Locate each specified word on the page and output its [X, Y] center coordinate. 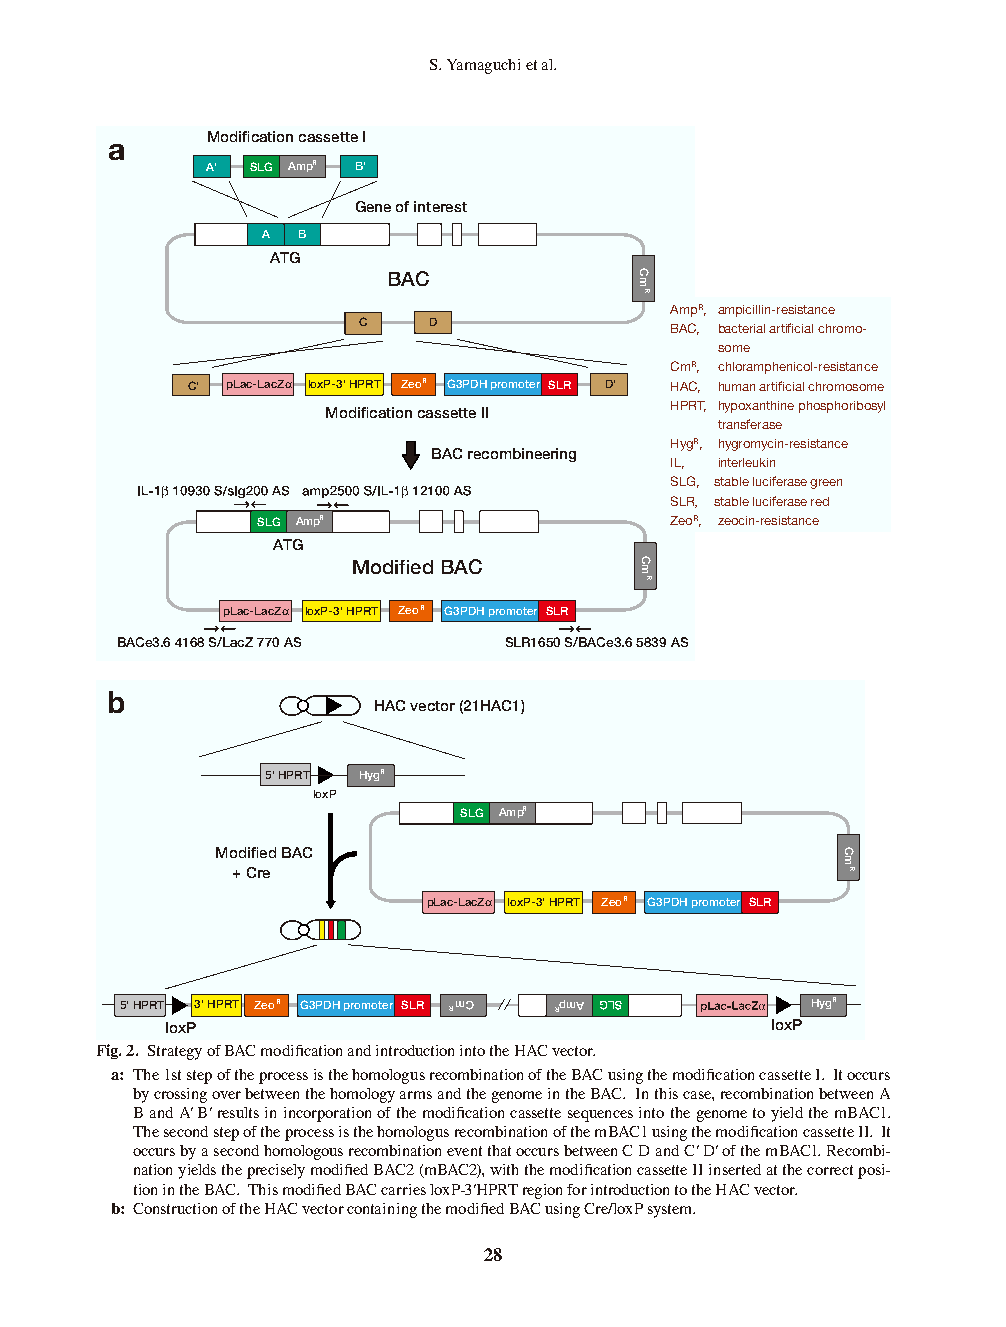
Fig [109, 1051]
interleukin [747, 462]
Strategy [175, 1052]
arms [416, 1095]
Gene [373, 206]
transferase [750, 424]
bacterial [742, 328]
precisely [276, 1171]
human [737, 386]
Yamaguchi [483, 66]
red [820, 501]
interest [440, 206]
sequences [600, 1116]
